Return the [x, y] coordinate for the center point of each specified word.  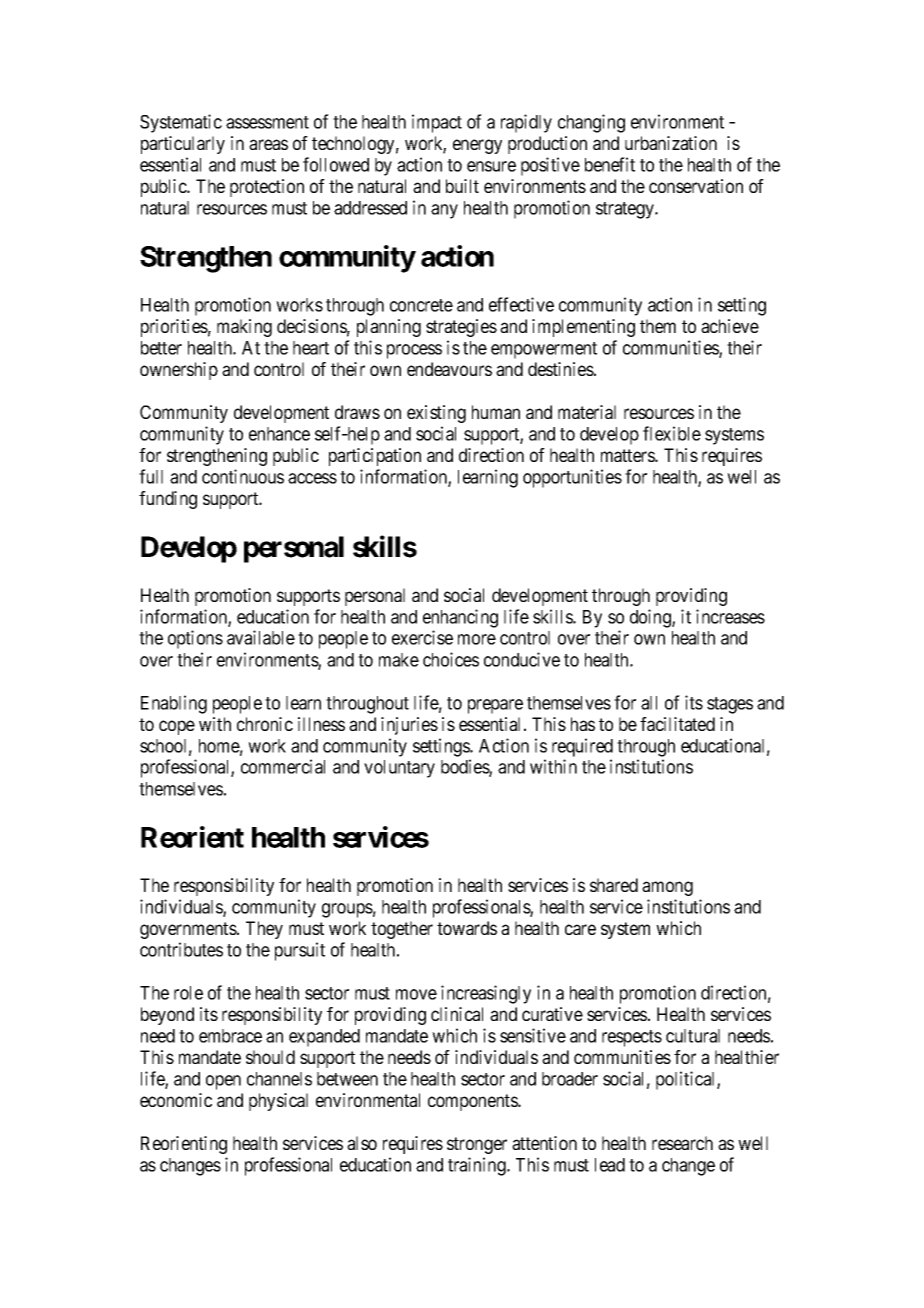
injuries [409, 726]
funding [168, 500]
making [244, 328]
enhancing [460, 618]
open [223, 1082]
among [667, 888]
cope [177, 727]
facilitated [677, 724]
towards [467, 928]
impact [437, 123]
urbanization [671, 143]
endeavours [449, 369]
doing [651, 618]
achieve [730, 326]
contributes [181, 949]
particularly [183, 145]
